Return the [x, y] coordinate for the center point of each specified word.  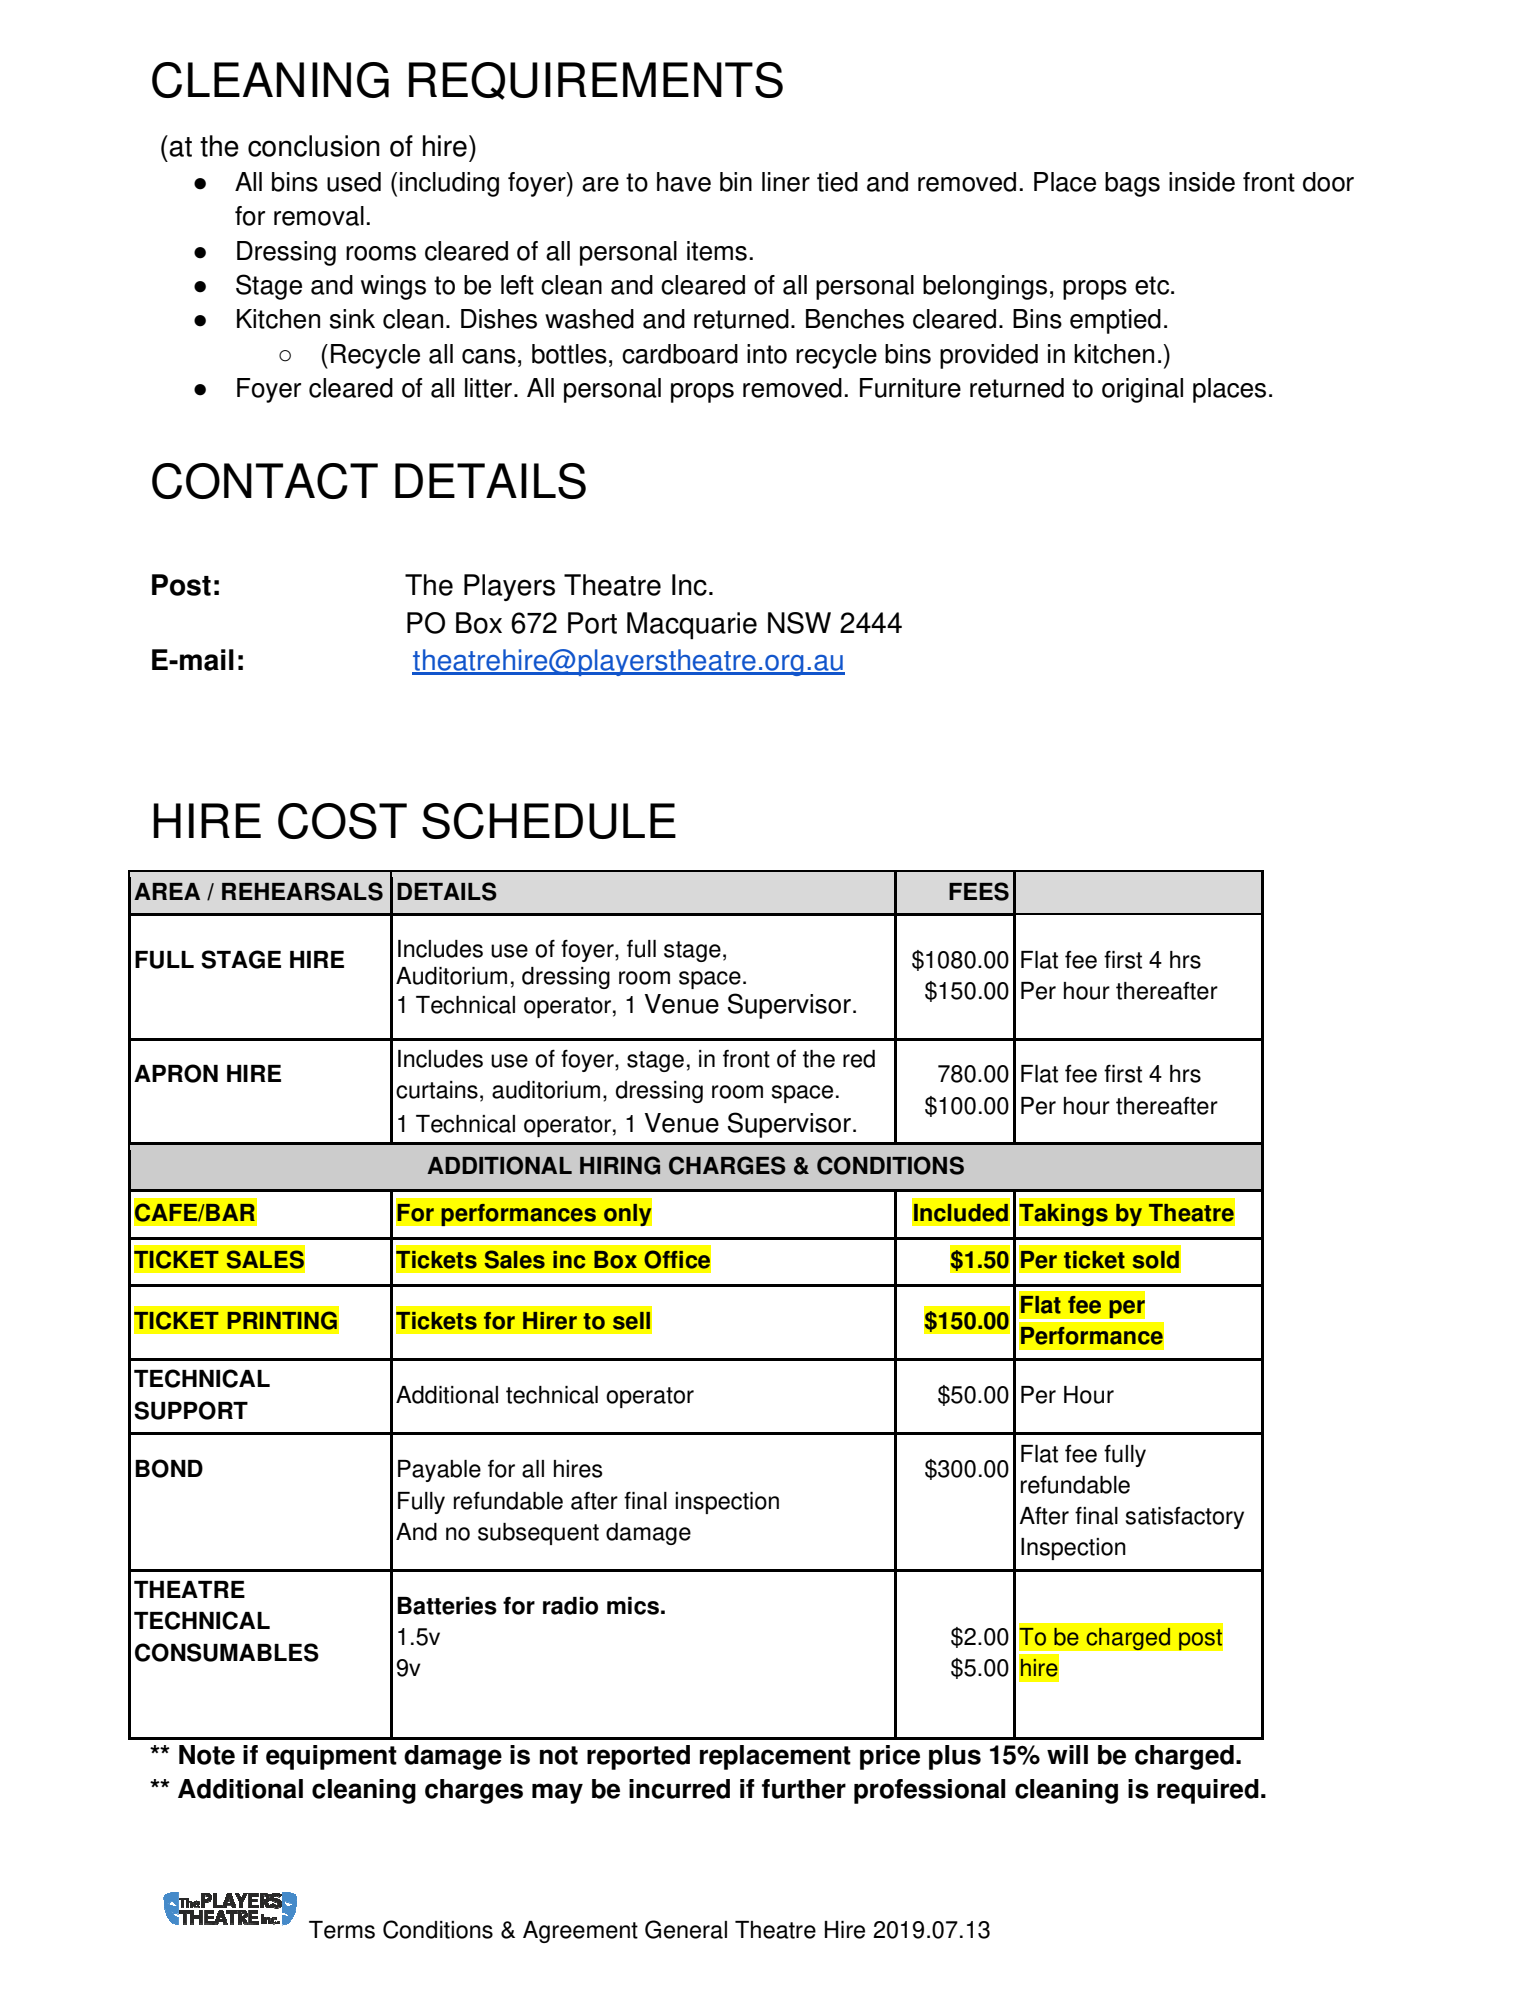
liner [786, 182]
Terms [342, 1930]
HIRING [620, 1165]
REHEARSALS [302, 891]
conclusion [314, 146]
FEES [979, 891]
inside [1202, 182]
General [686, 1929]
